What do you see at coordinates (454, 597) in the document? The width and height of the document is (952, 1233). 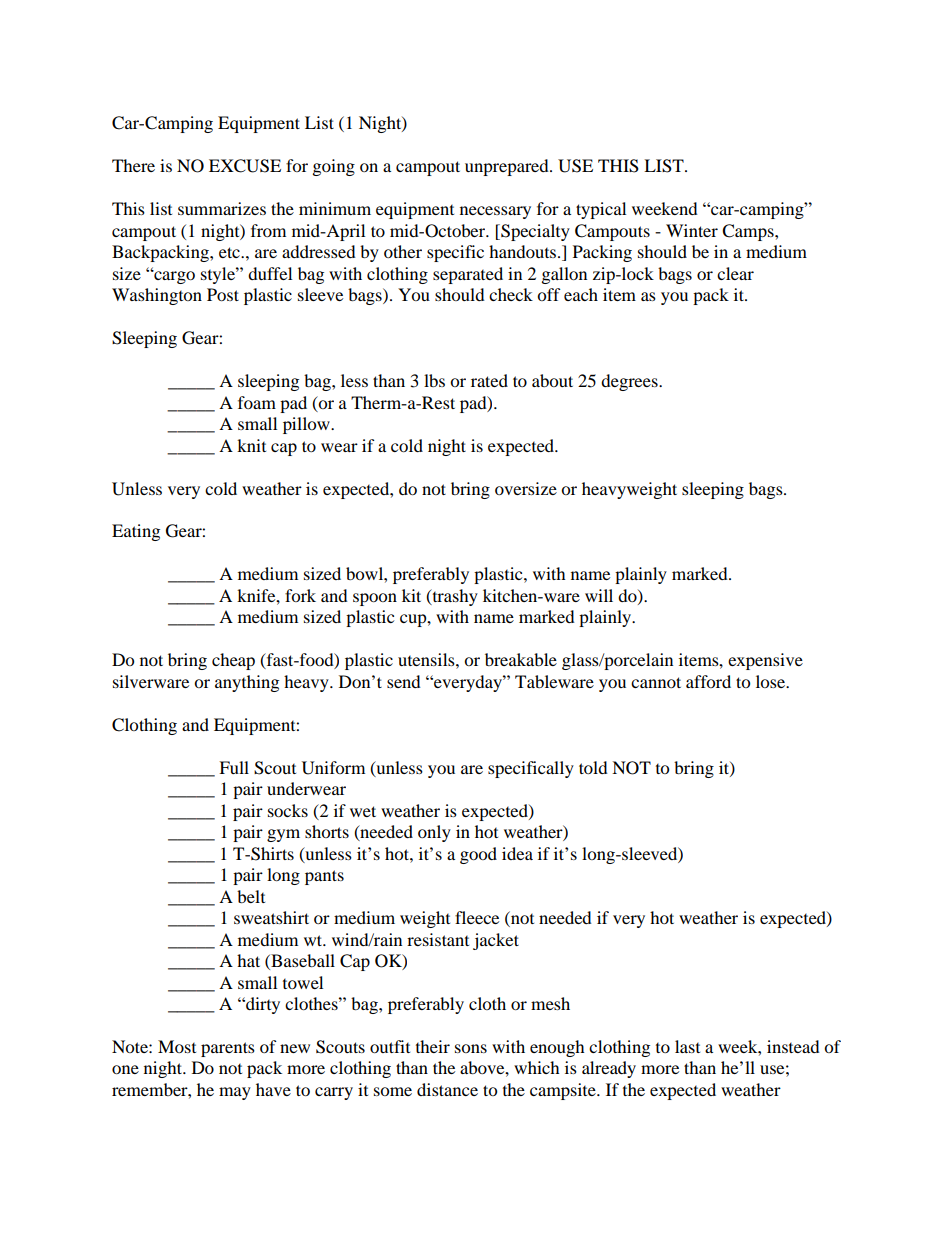 I see `trashy` at bounding box center [454, 597].
